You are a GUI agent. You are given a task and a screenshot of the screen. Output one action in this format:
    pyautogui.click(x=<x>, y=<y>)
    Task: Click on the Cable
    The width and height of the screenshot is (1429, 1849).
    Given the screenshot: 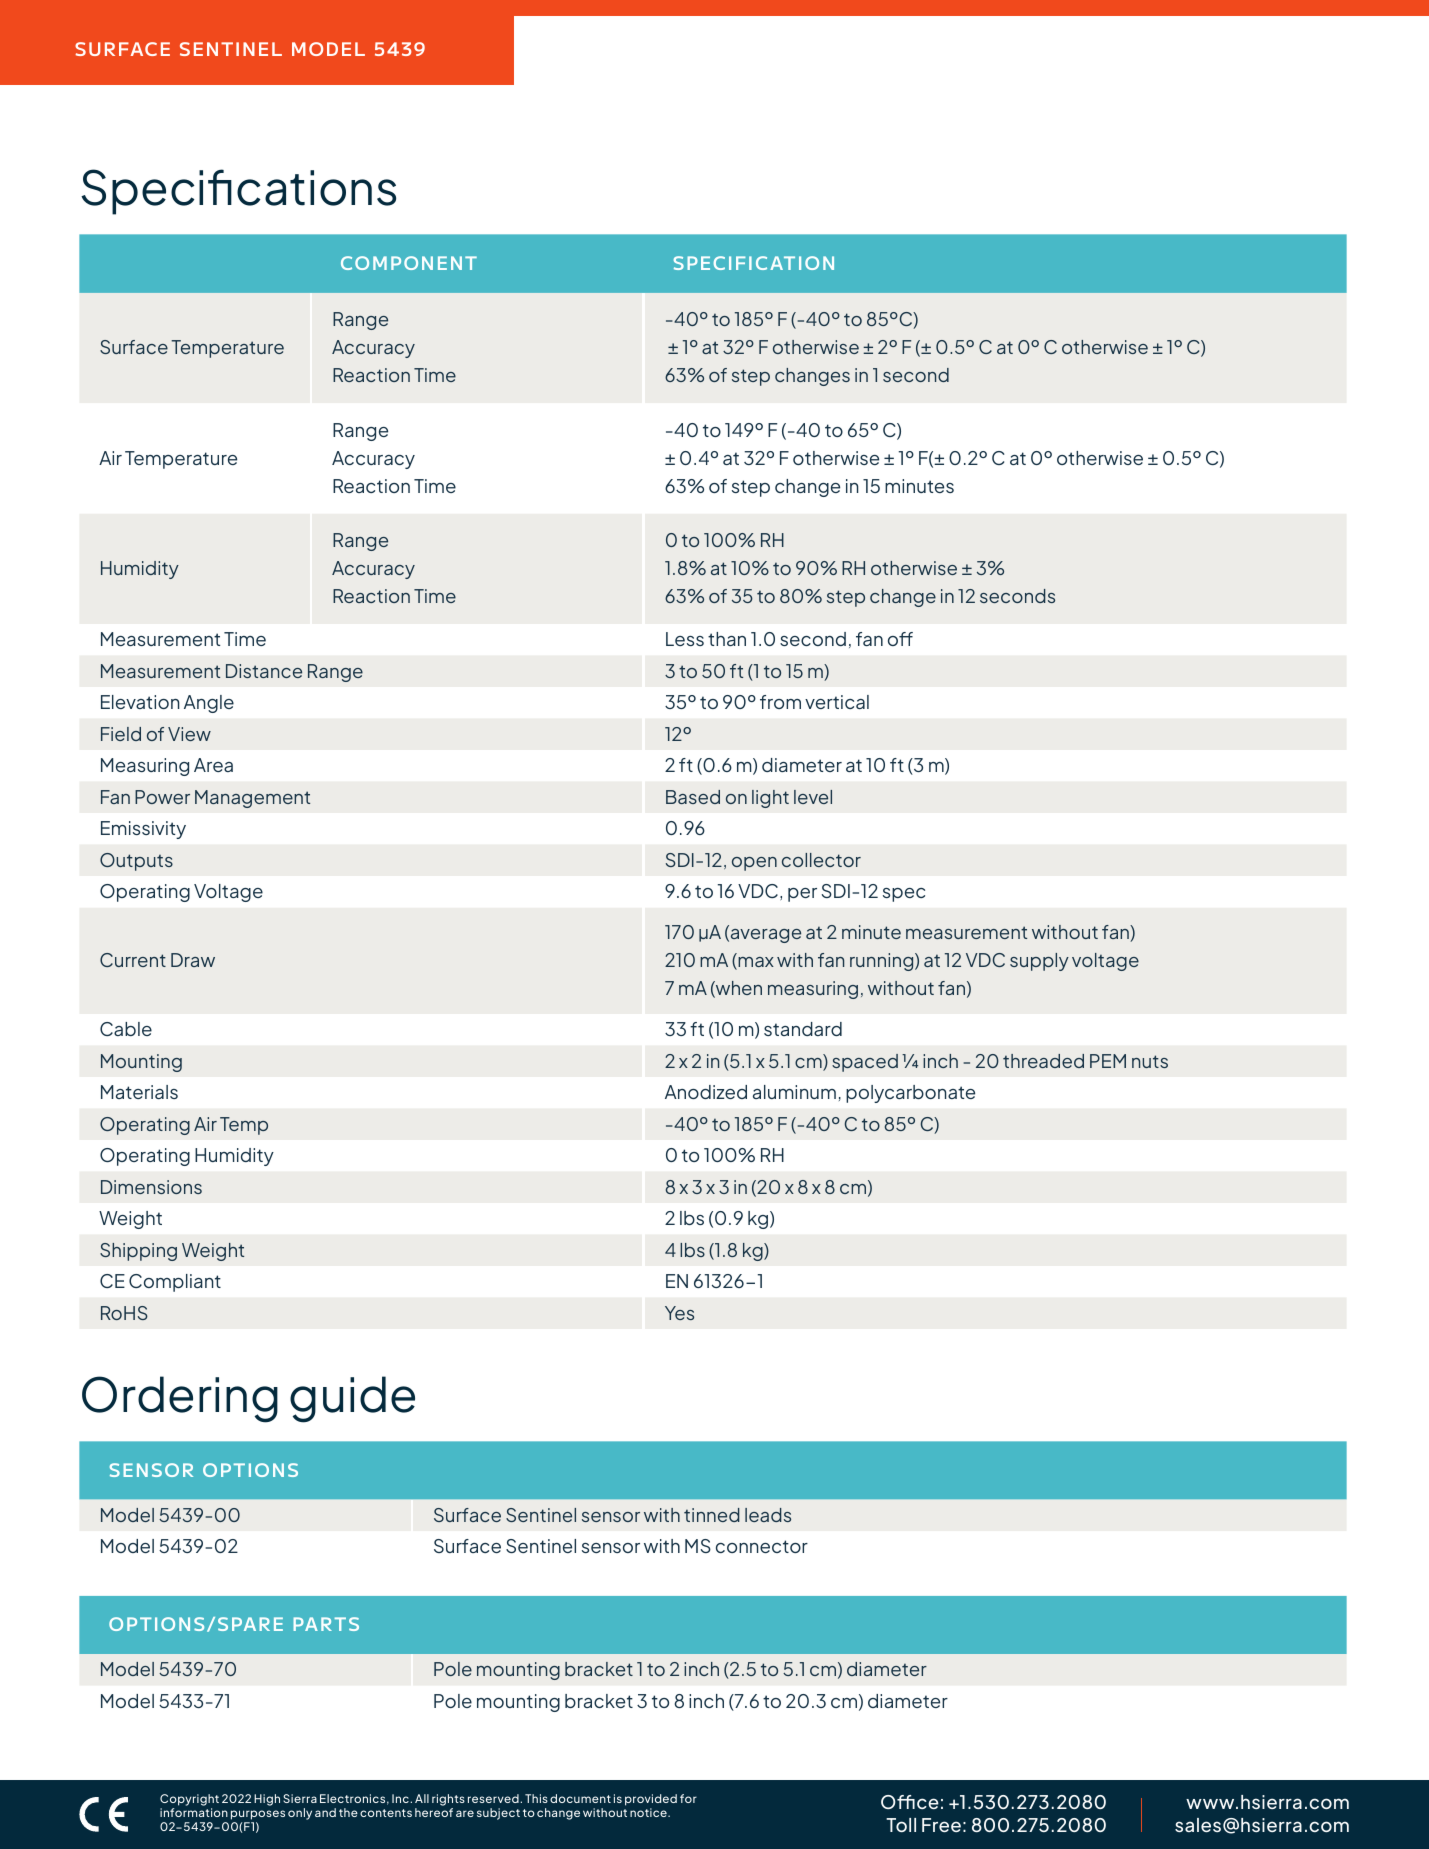 What is the action you would take?
    pyautogui.click(x=126, y=1029)
